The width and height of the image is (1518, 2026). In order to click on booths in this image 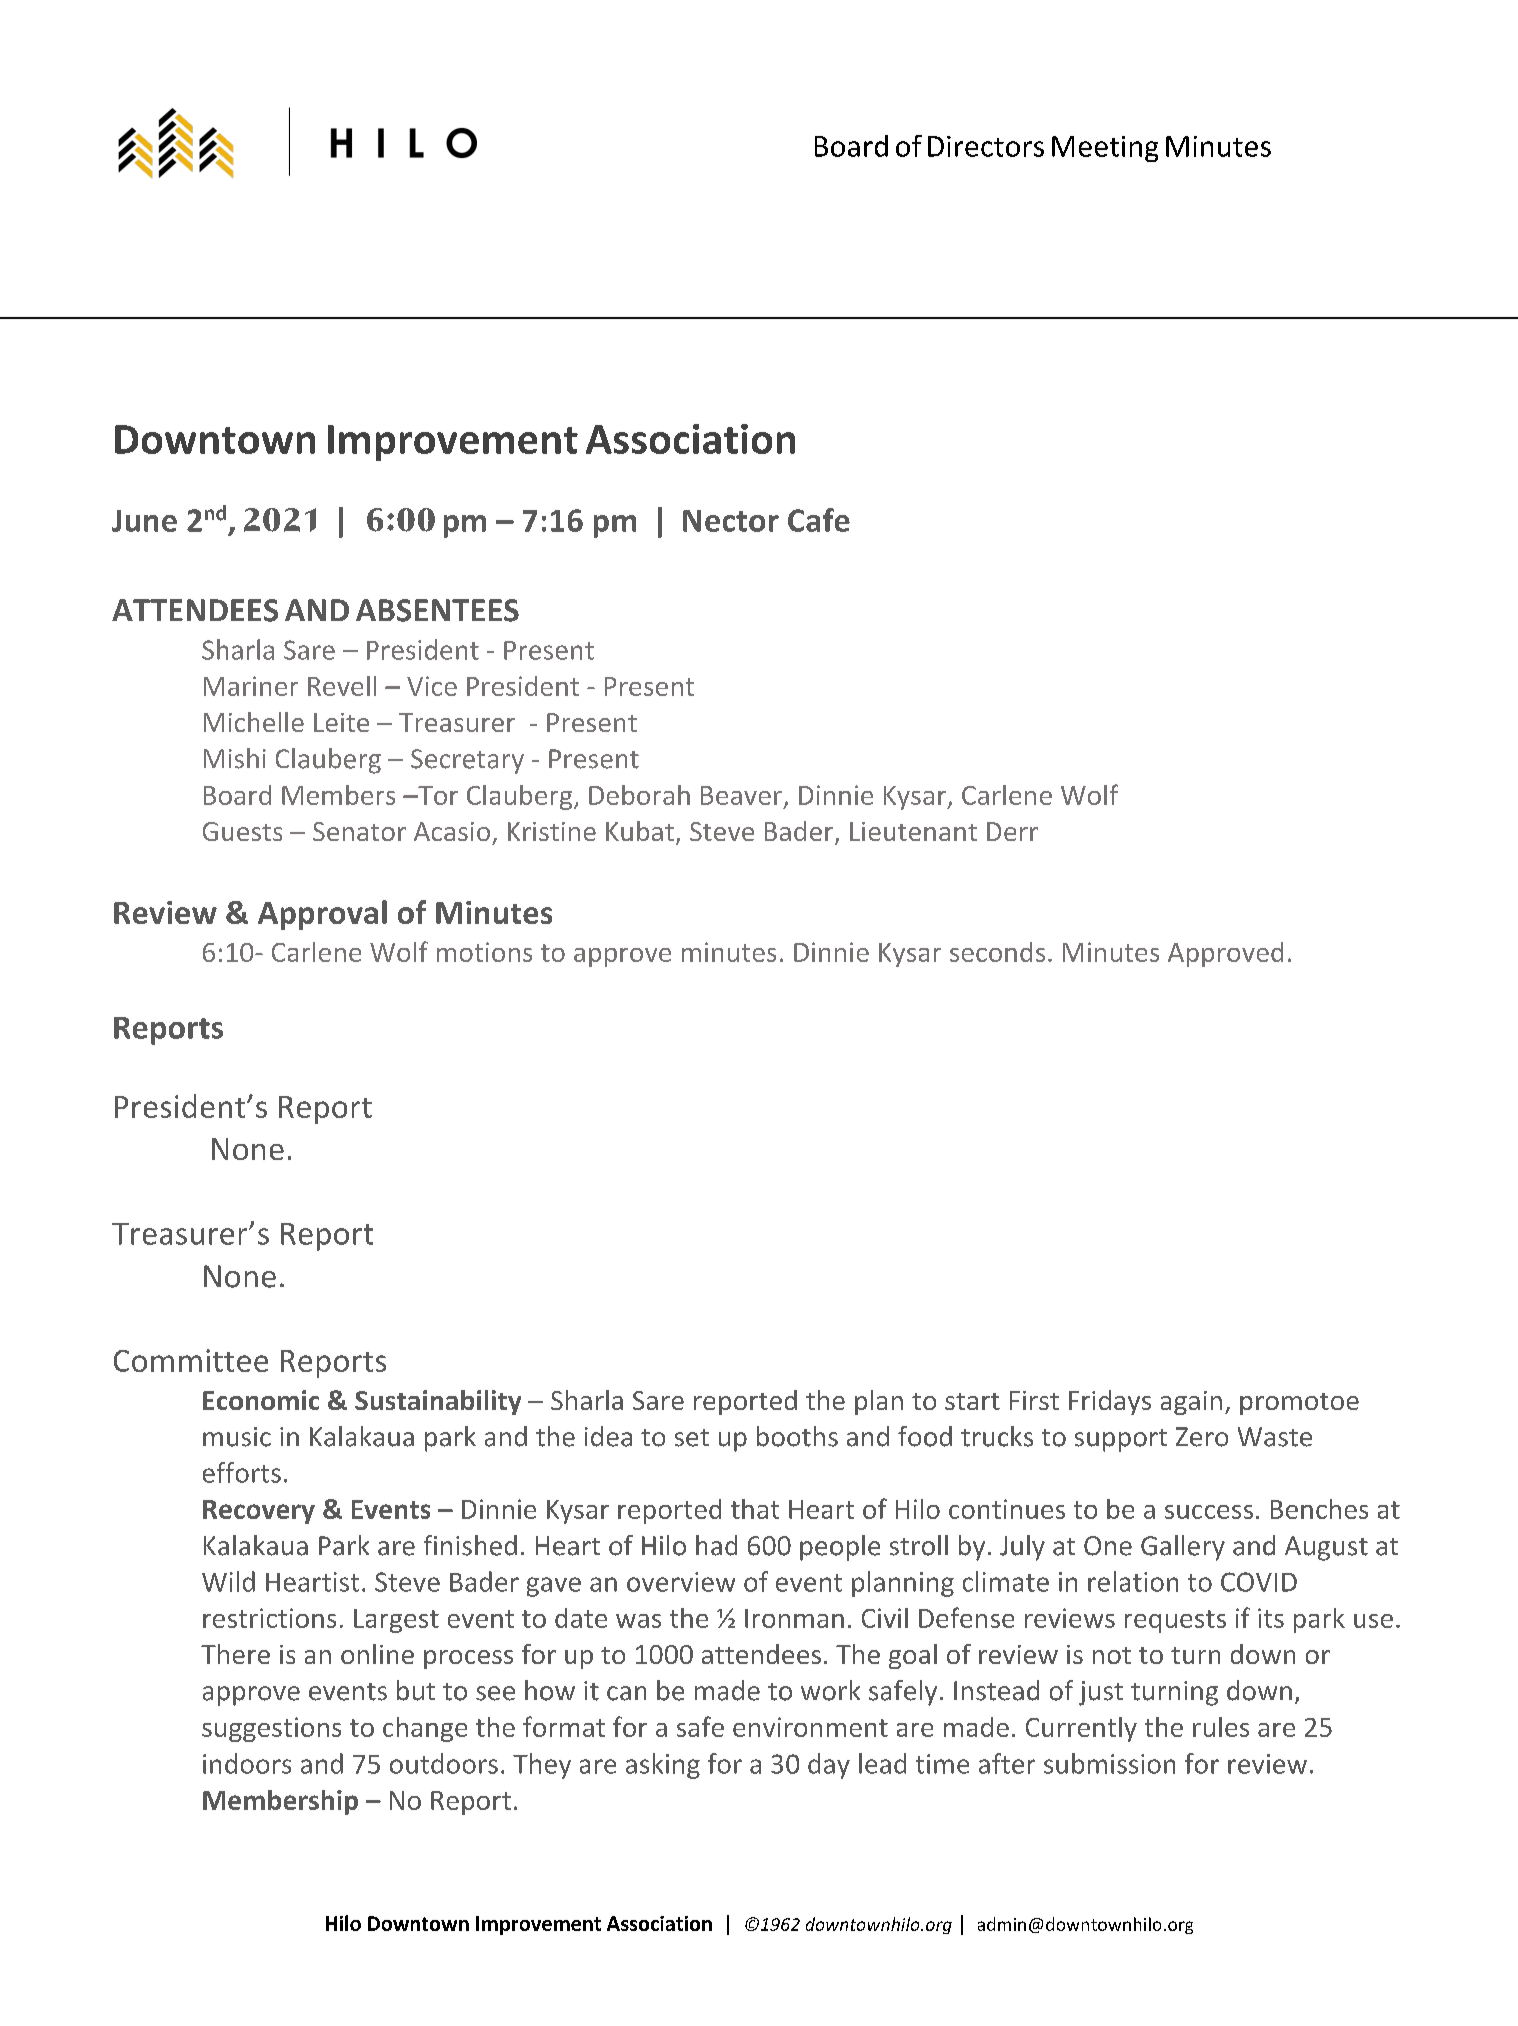, I will do `click(797, 1436)`.
